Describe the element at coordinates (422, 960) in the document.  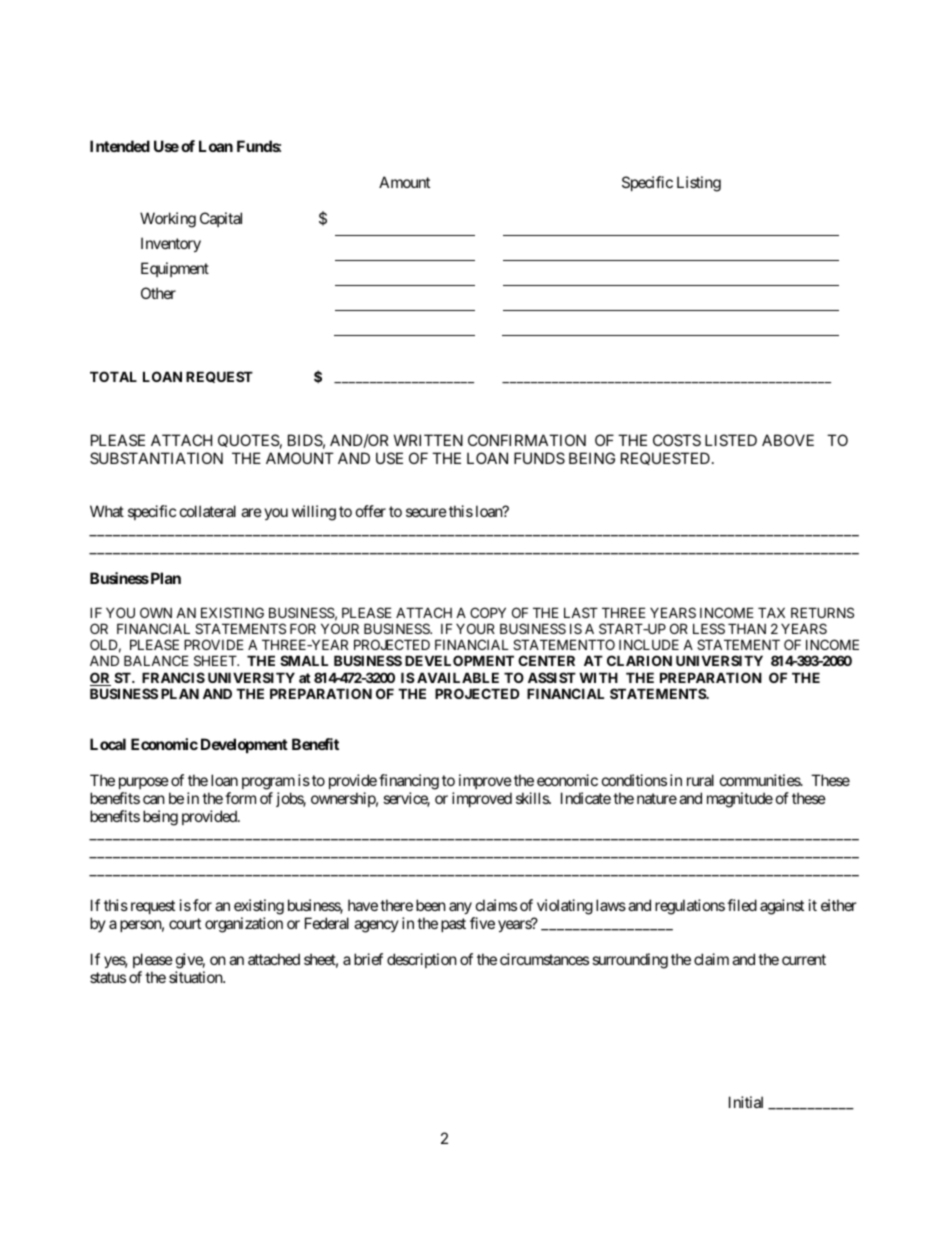
I see `description` at that location.
